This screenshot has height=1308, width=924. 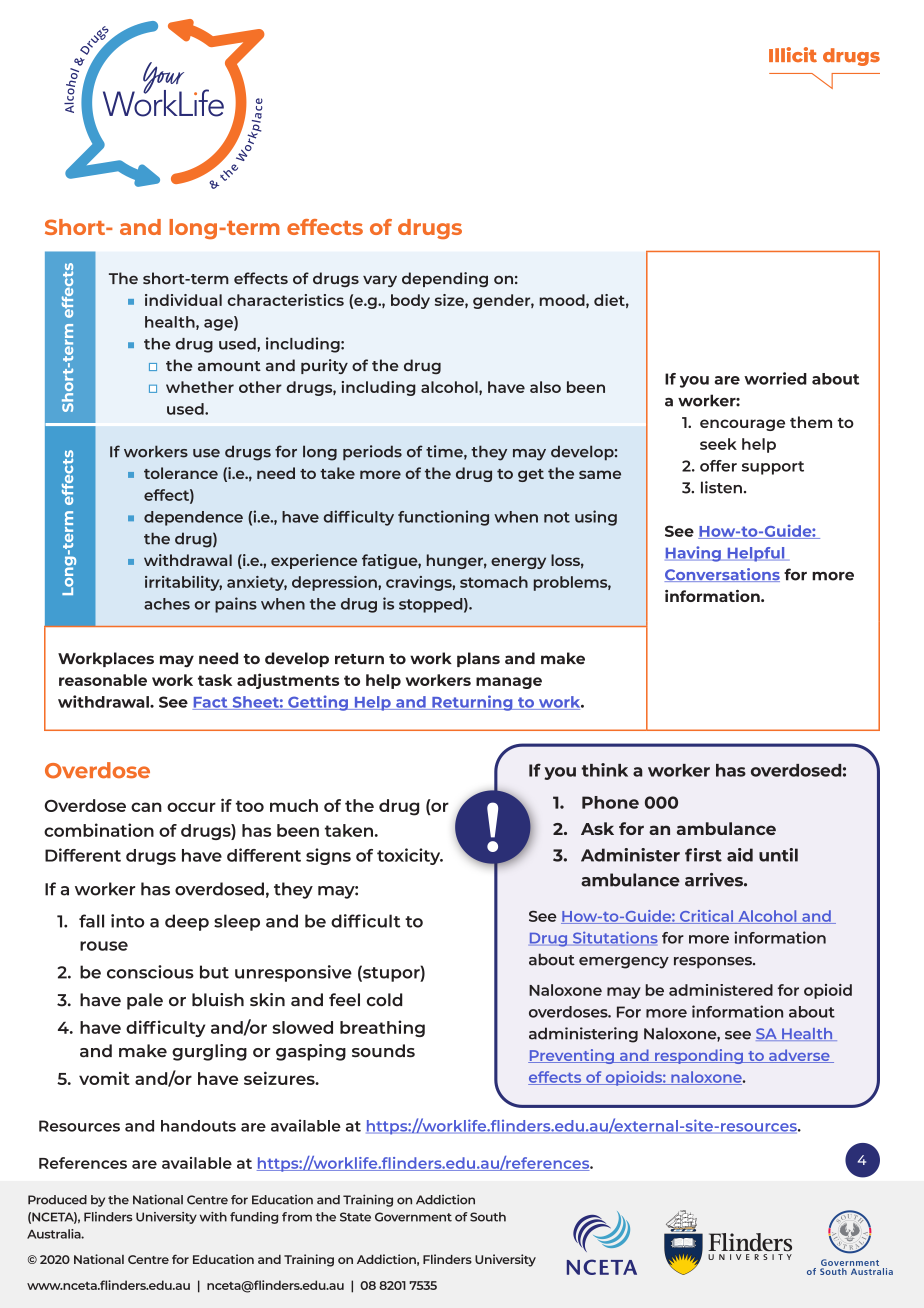 What do you see at coordinates (146, 807) in the screenshot?
I see `can` at bounding box center [146, 807].
